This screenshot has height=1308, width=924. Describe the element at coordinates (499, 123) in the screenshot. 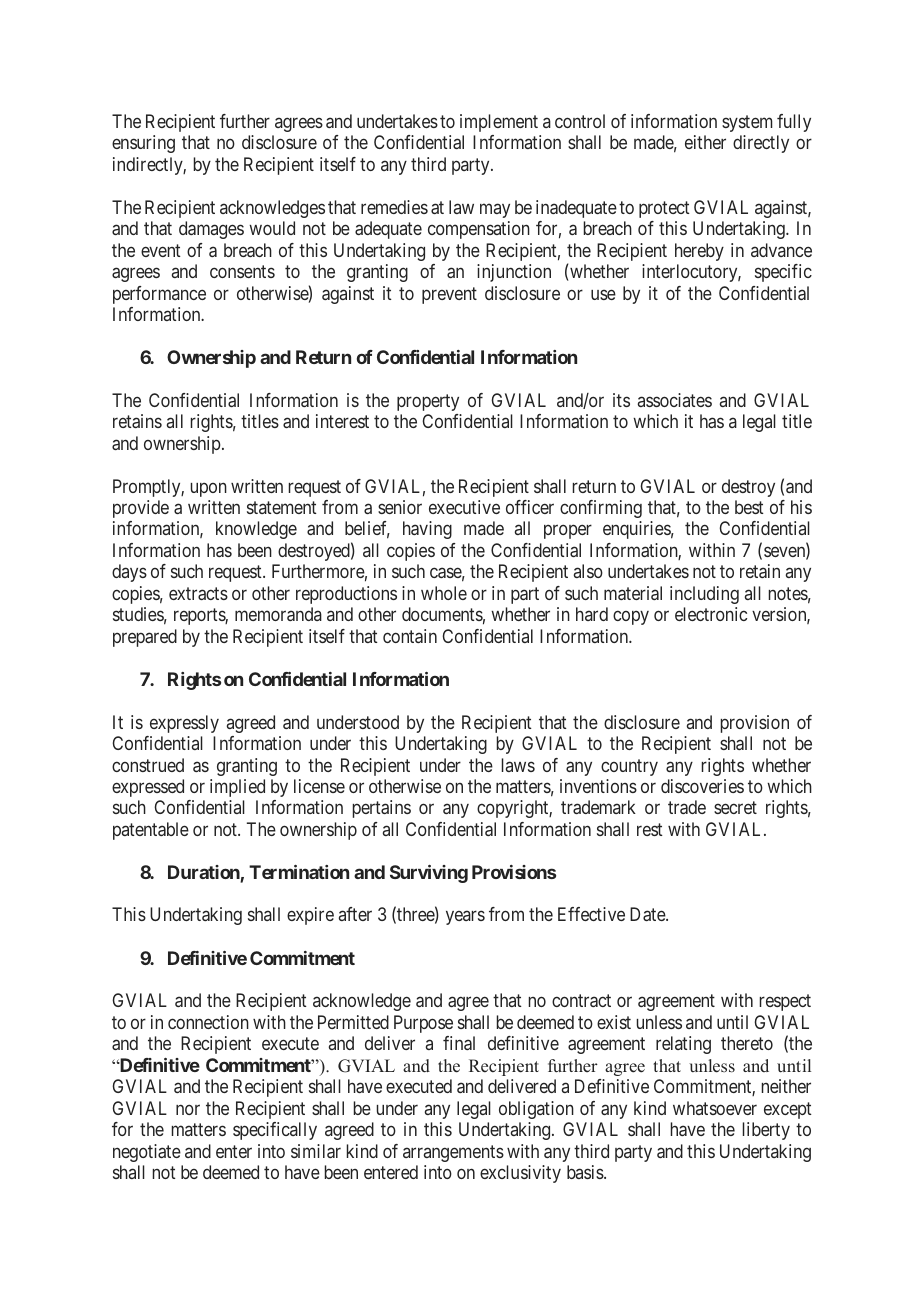

I see `implement` at that location.
